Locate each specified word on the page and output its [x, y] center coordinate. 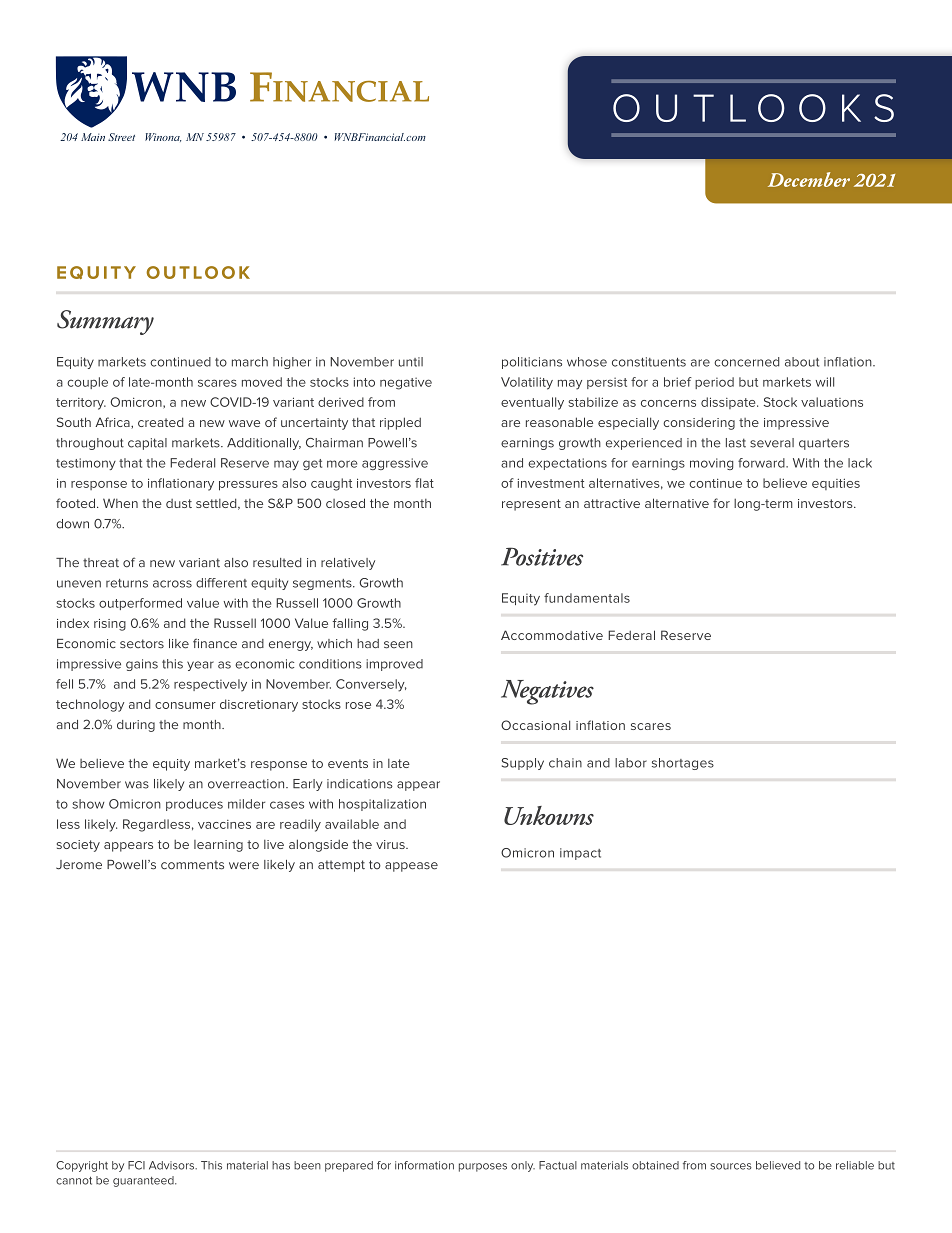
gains [142, 665]
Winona [163, 137]
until [411, 362]
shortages [683, 764]
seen [398, 645]
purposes [483, 1167]
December [809, 179]
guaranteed [144, 1181]
